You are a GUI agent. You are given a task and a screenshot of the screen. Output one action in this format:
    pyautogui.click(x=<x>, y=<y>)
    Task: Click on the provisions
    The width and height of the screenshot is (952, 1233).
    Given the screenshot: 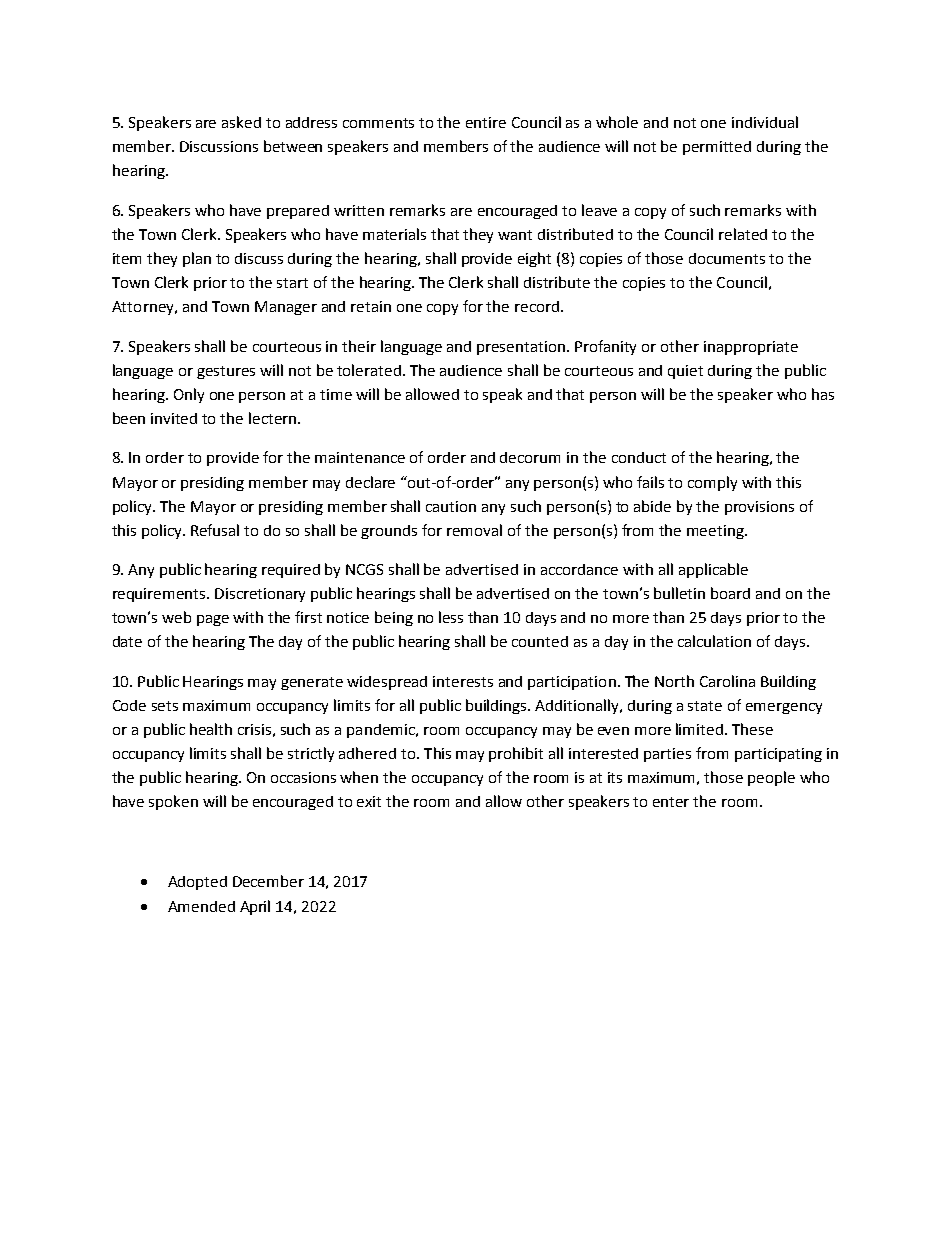 What is the action you would take?
    pyautogui.click(x=759, y=508)
